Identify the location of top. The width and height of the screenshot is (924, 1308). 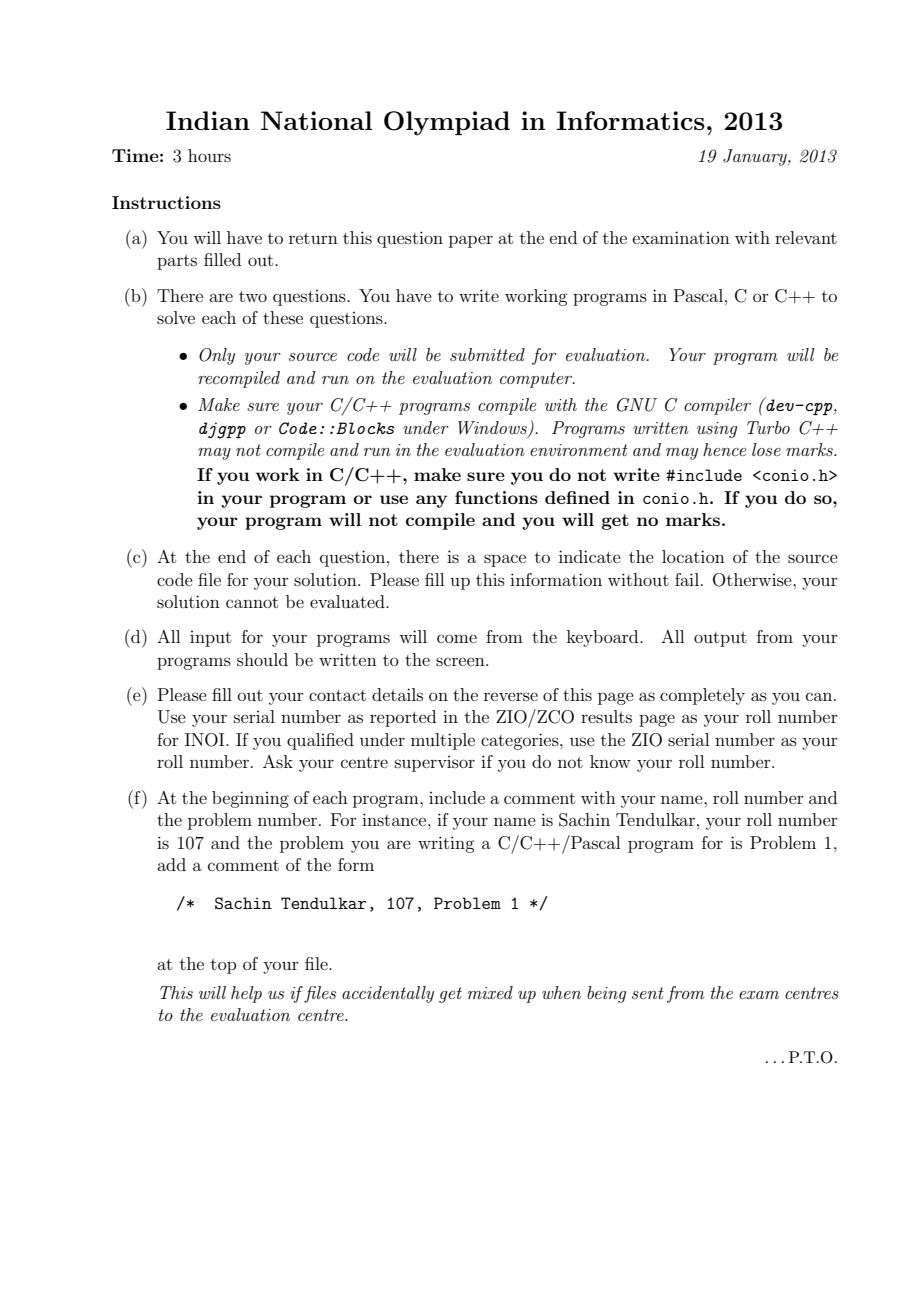
(223, 966).
